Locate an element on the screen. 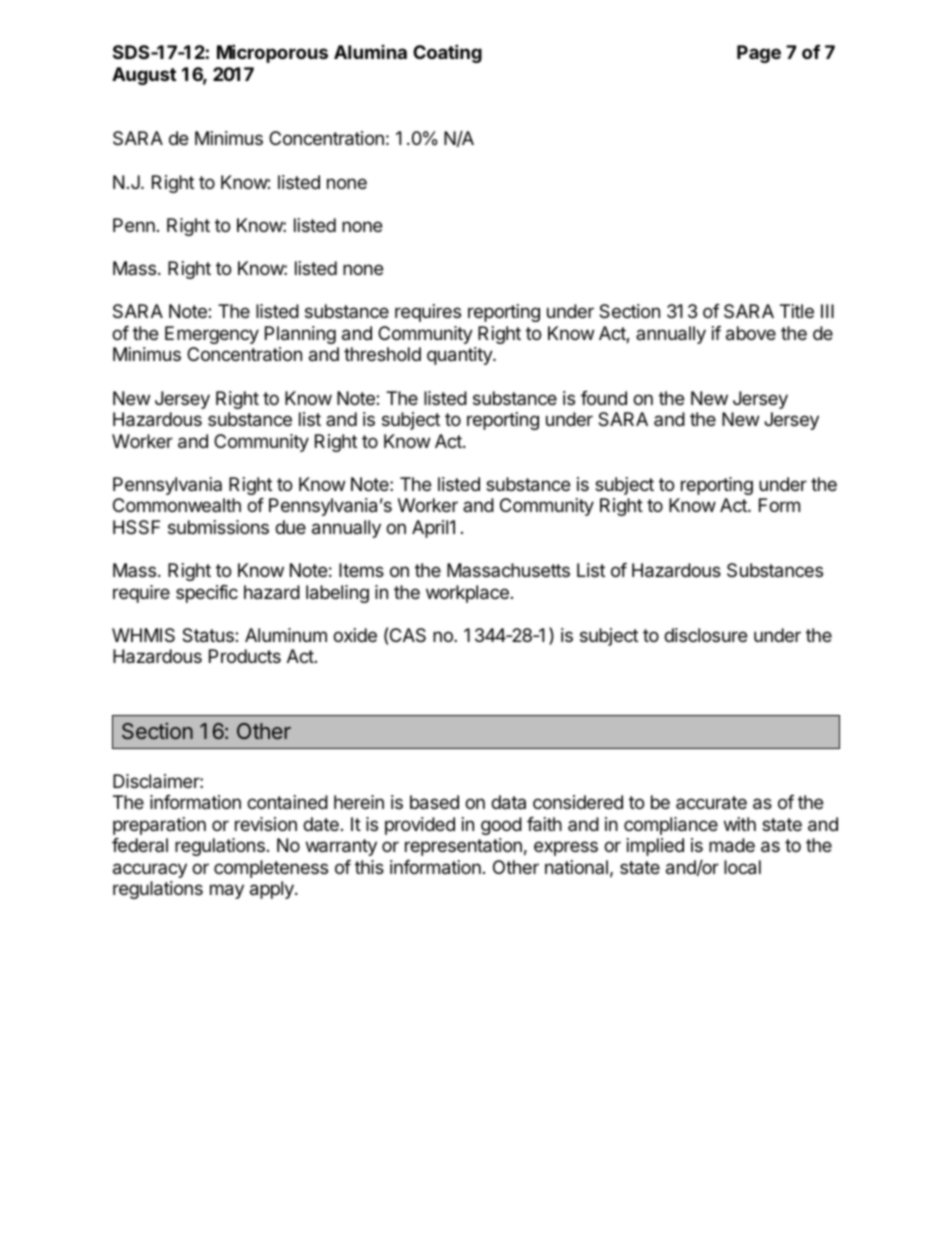 This screenshot has width=952, height=1233. local is located at coordinates (742, 867).
